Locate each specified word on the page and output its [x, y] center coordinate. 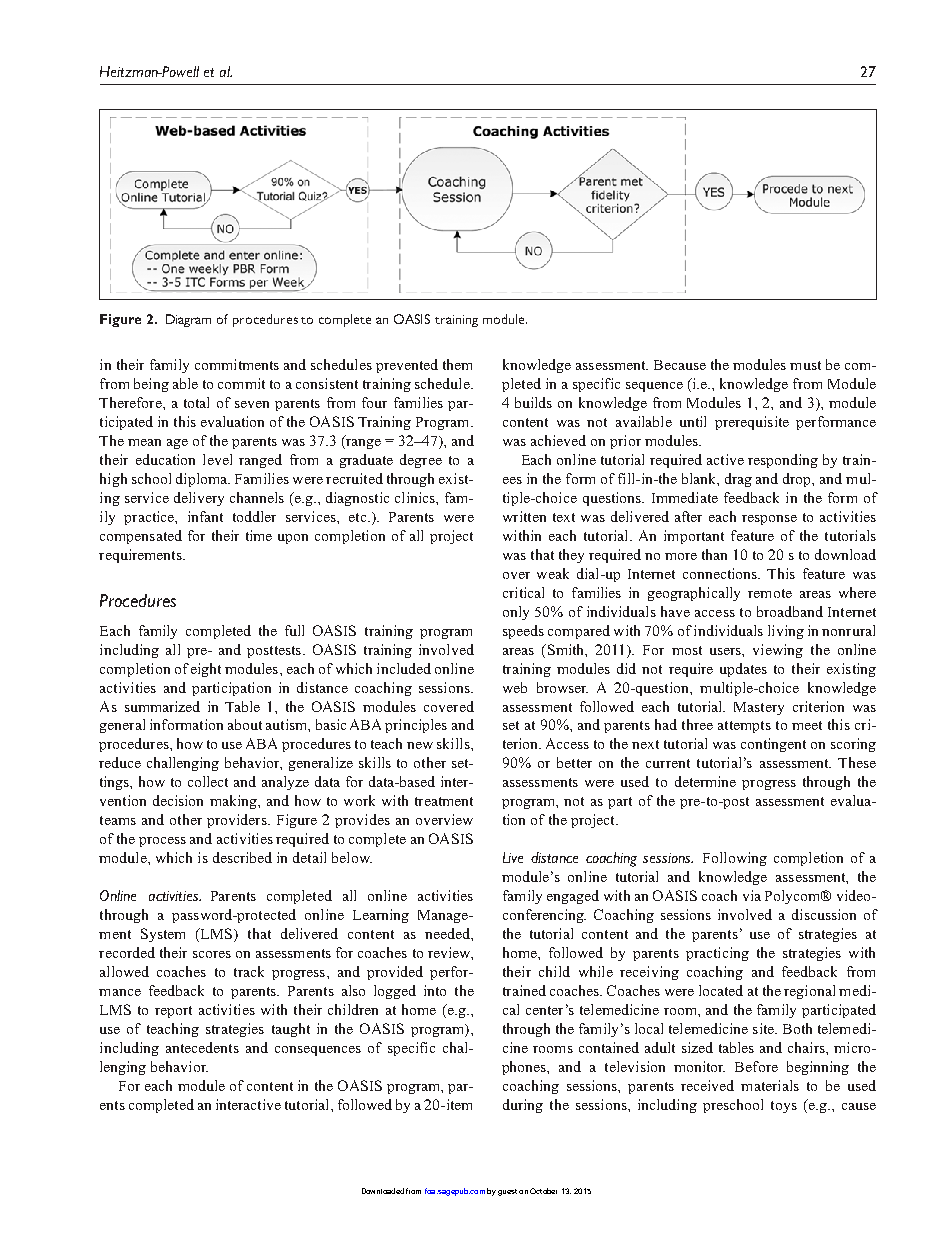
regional [809, 992]
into [435, 990]
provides [362, 821]
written [524, 516]
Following [735, 859]
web [515, 687]
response [769, 520]
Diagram [188, 320]
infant [205, 516]
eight [206, 670]
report [173, 1012]
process [162, 842]
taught [291, 1030]
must [805, 365]
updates [743, 670]
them [457, 364]
